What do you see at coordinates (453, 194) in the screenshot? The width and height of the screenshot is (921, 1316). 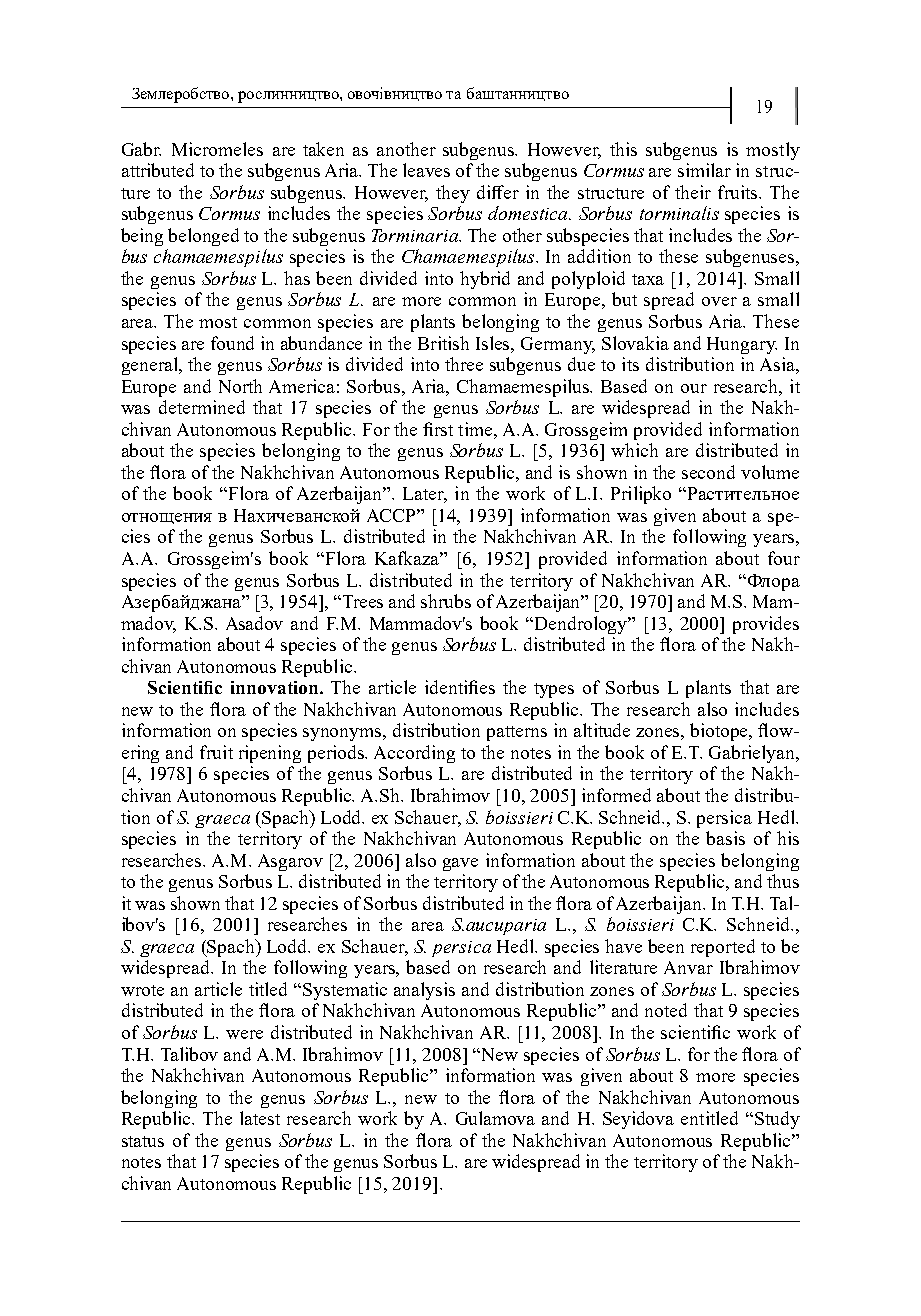 I see `they` at bounding box center [453, 194].
